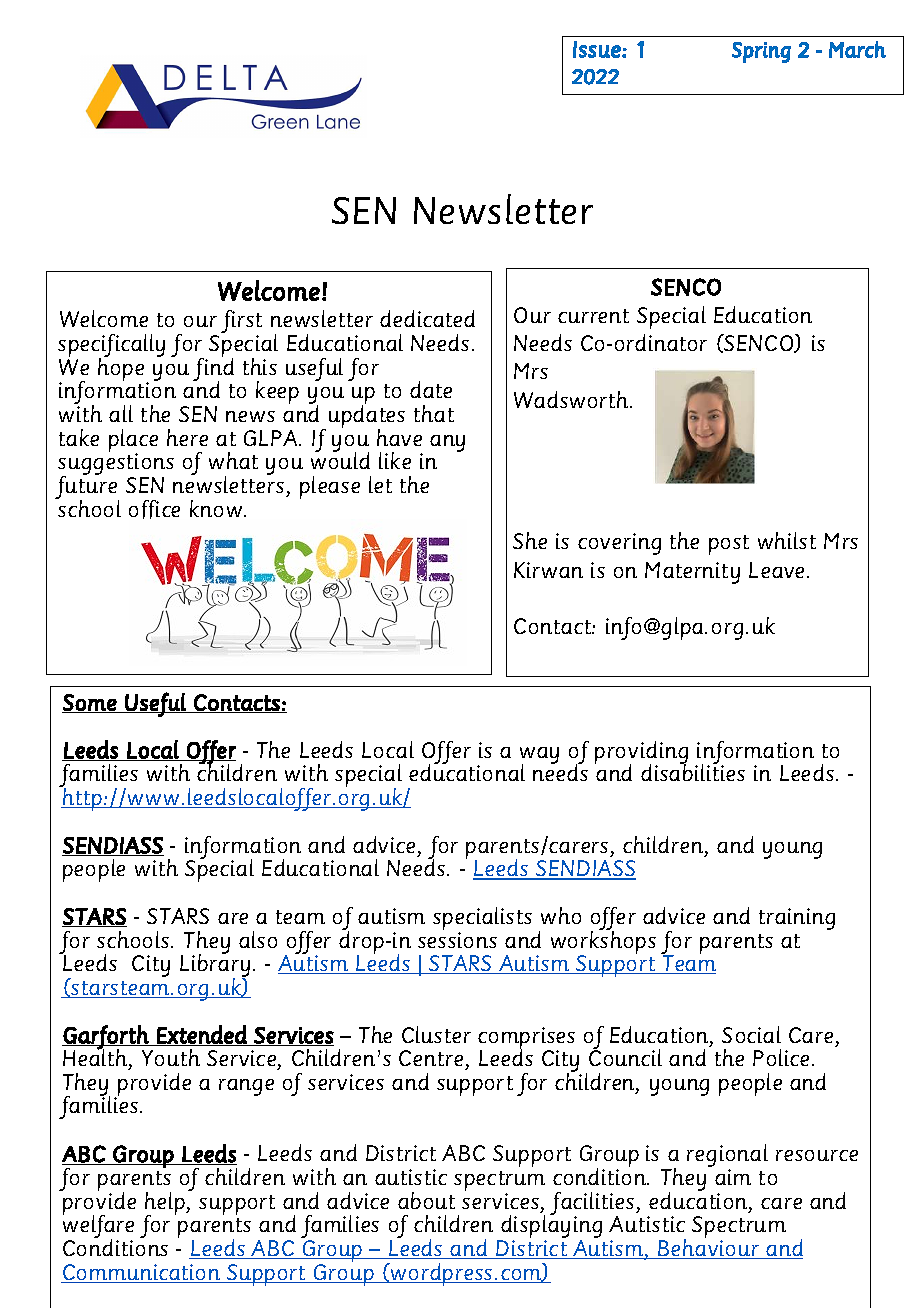 This image has width=924, height=1308. What do you see at coordinates (598, 49) in the image?
I see `Issue` at bounding box center [598, 49].
